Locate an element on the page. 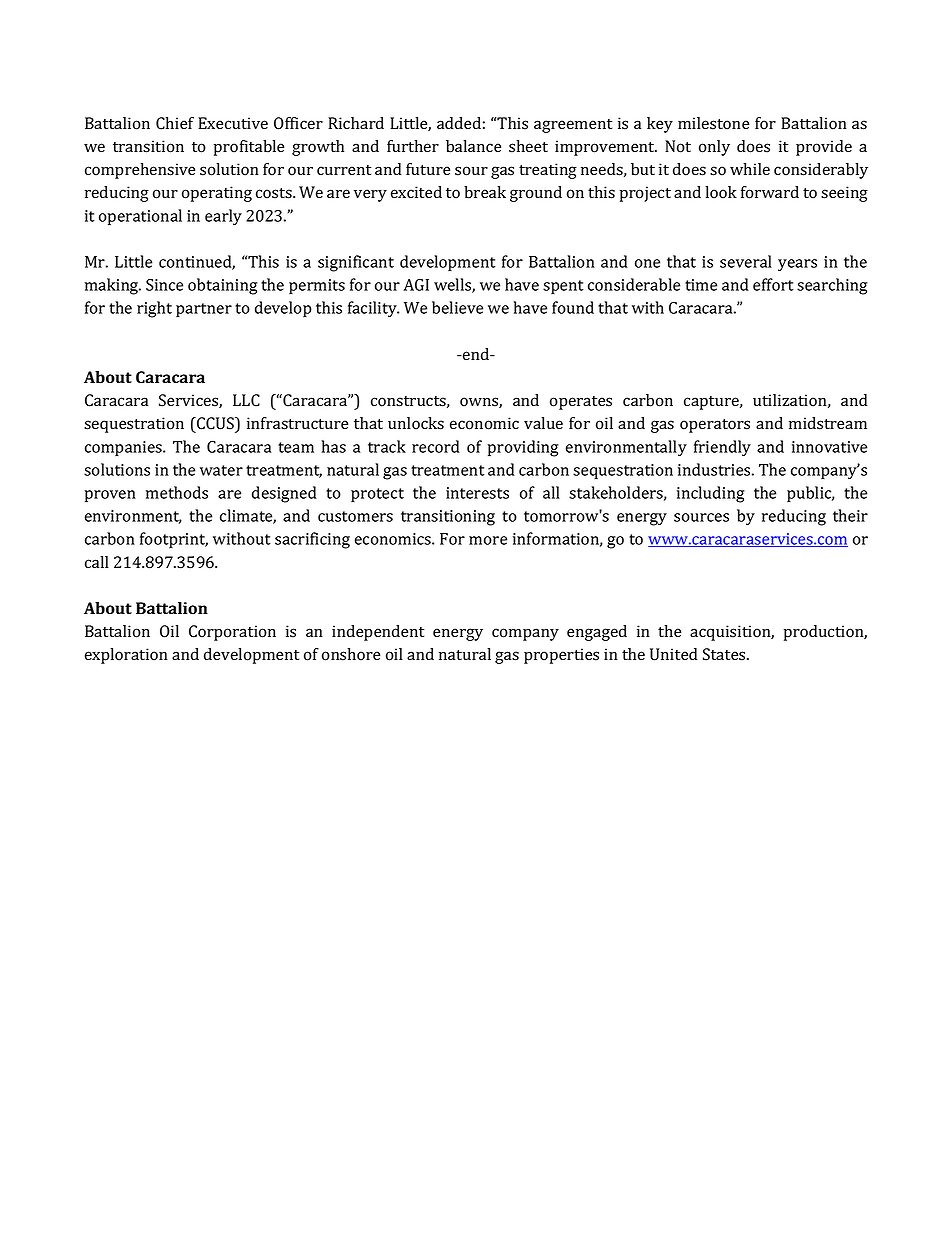 The width and height of the page is (952, 1233). Chief is located at coordinates (175, 123).
